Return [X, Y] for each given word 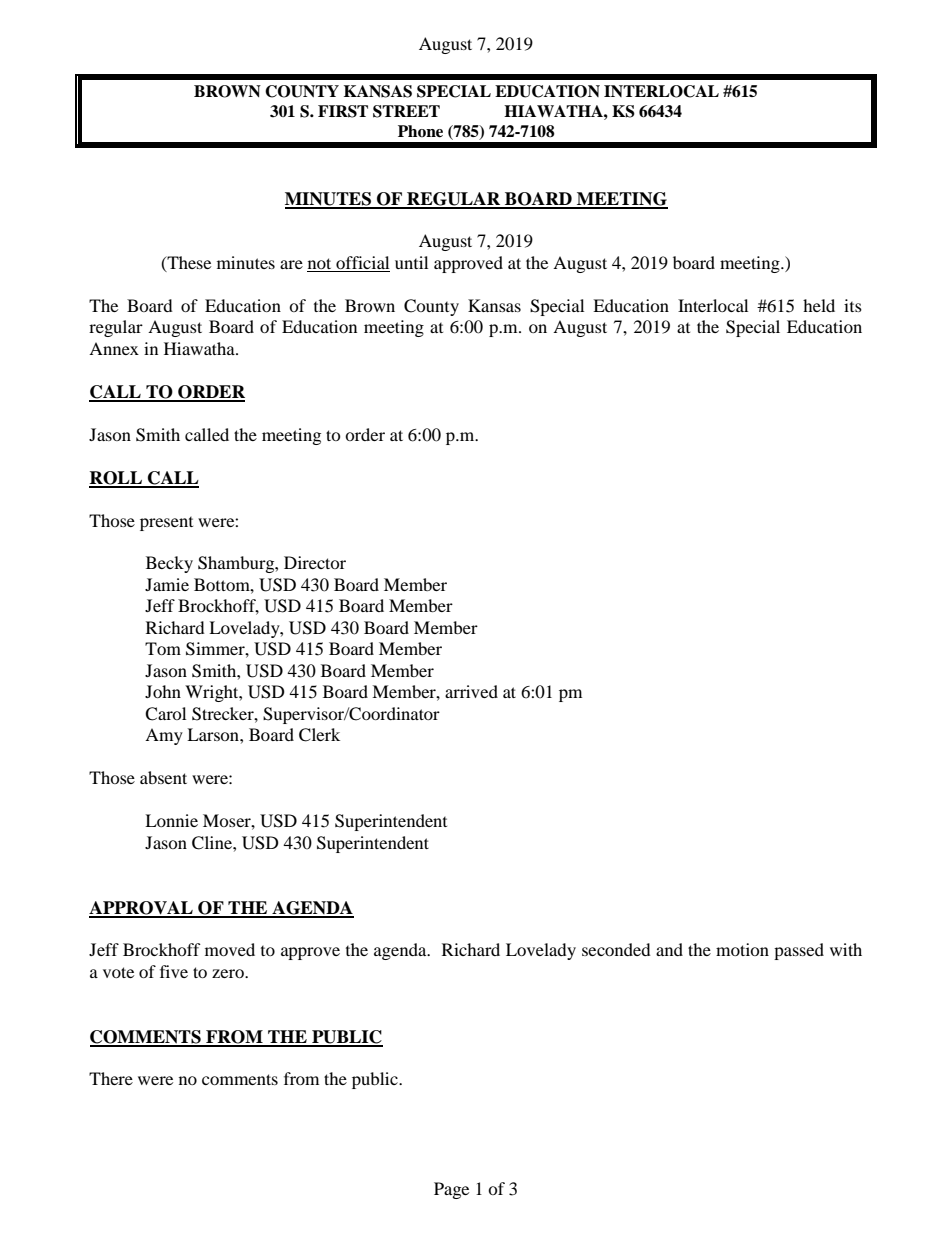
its [853, 305]
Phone [420, 131]
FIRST [343, 111]
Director [315, 562]
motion [742, 949]
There [111, 1078]
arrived [471, 691]
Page [451, 1190]
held [819, 305]
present [166, 524]
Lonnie [171, 820]
